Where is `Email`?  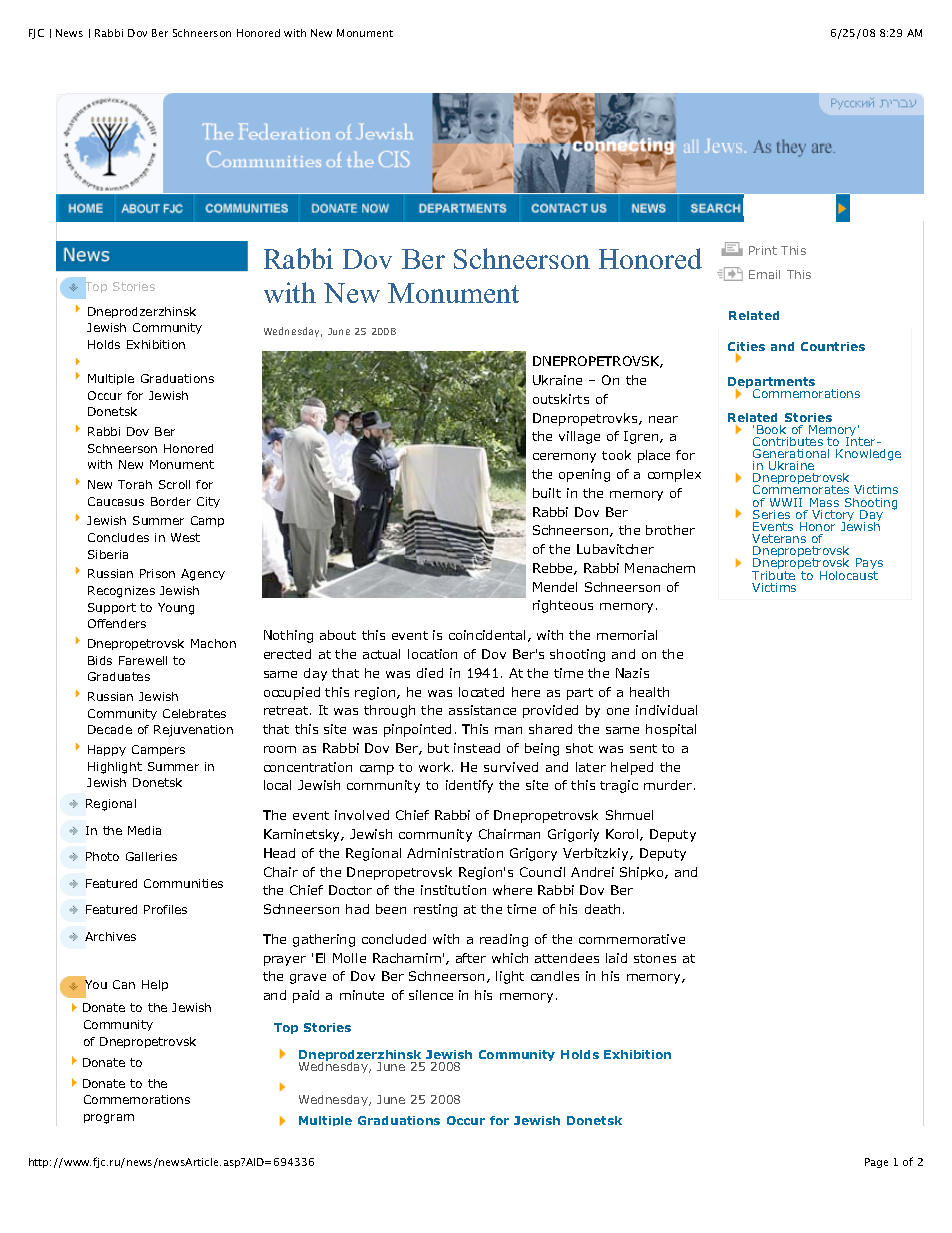
Email is located at coordinates (764, 274).
